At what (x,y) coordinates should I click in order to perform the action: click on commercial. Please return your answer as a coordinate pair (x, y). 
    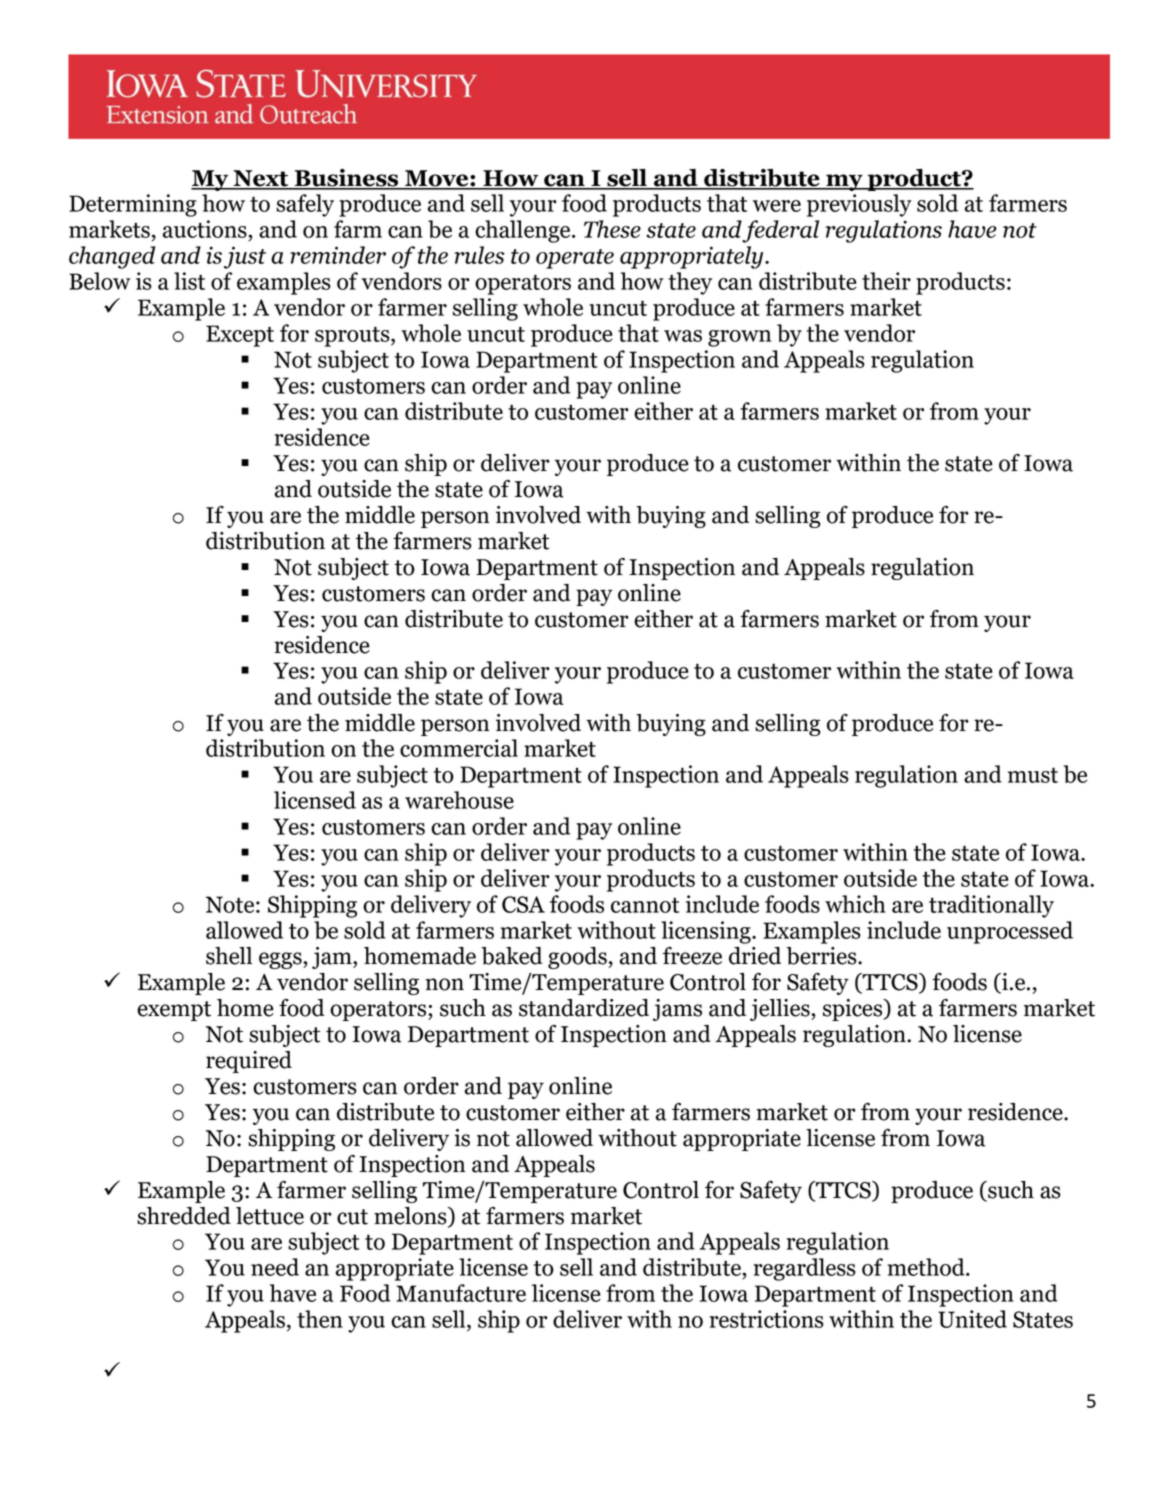
    Looking at the image, I should click on (459, 748).
